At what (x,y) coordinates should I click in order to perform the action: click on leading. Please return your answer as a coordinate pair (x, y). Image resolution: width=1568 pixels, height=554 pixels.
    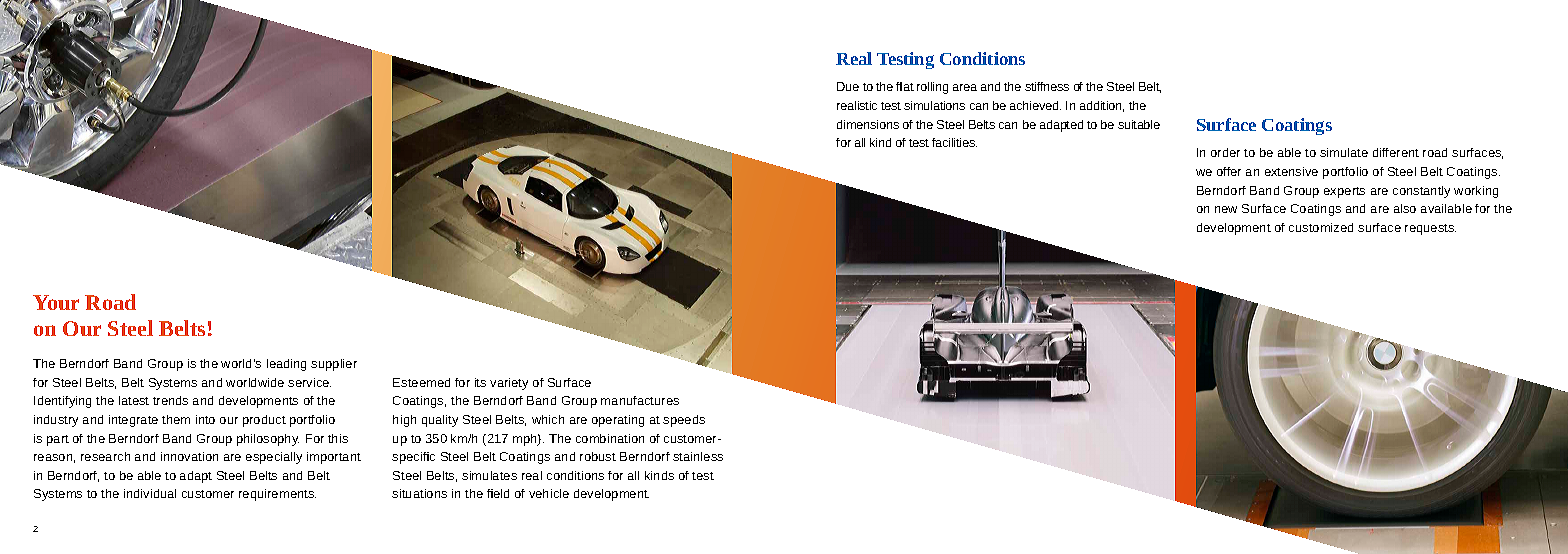
    Looking at the image, I should click on (286, 365).
